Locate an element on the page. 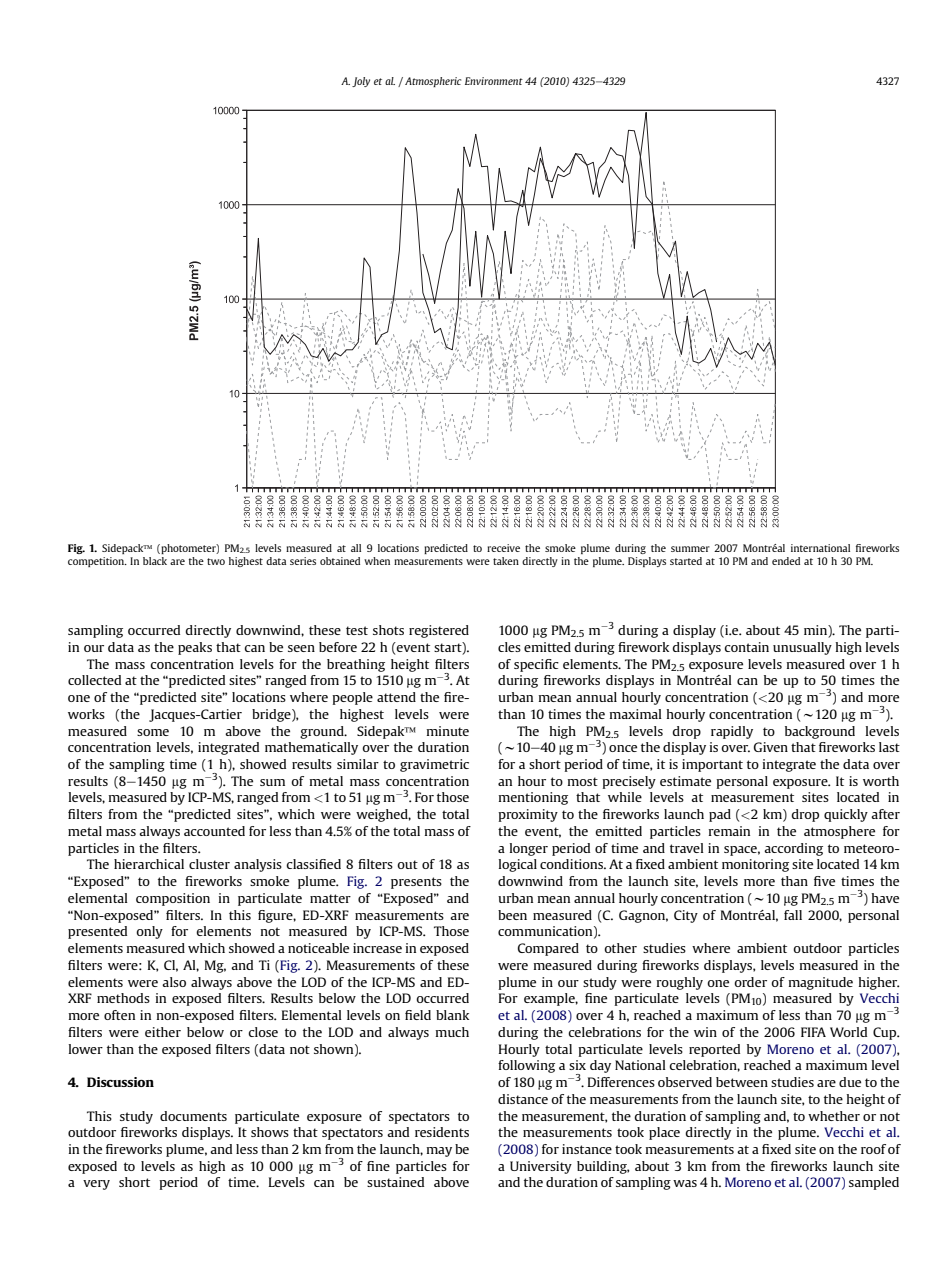 This page has height=1270, width=952. registered is located at coordinates (439, 631).
